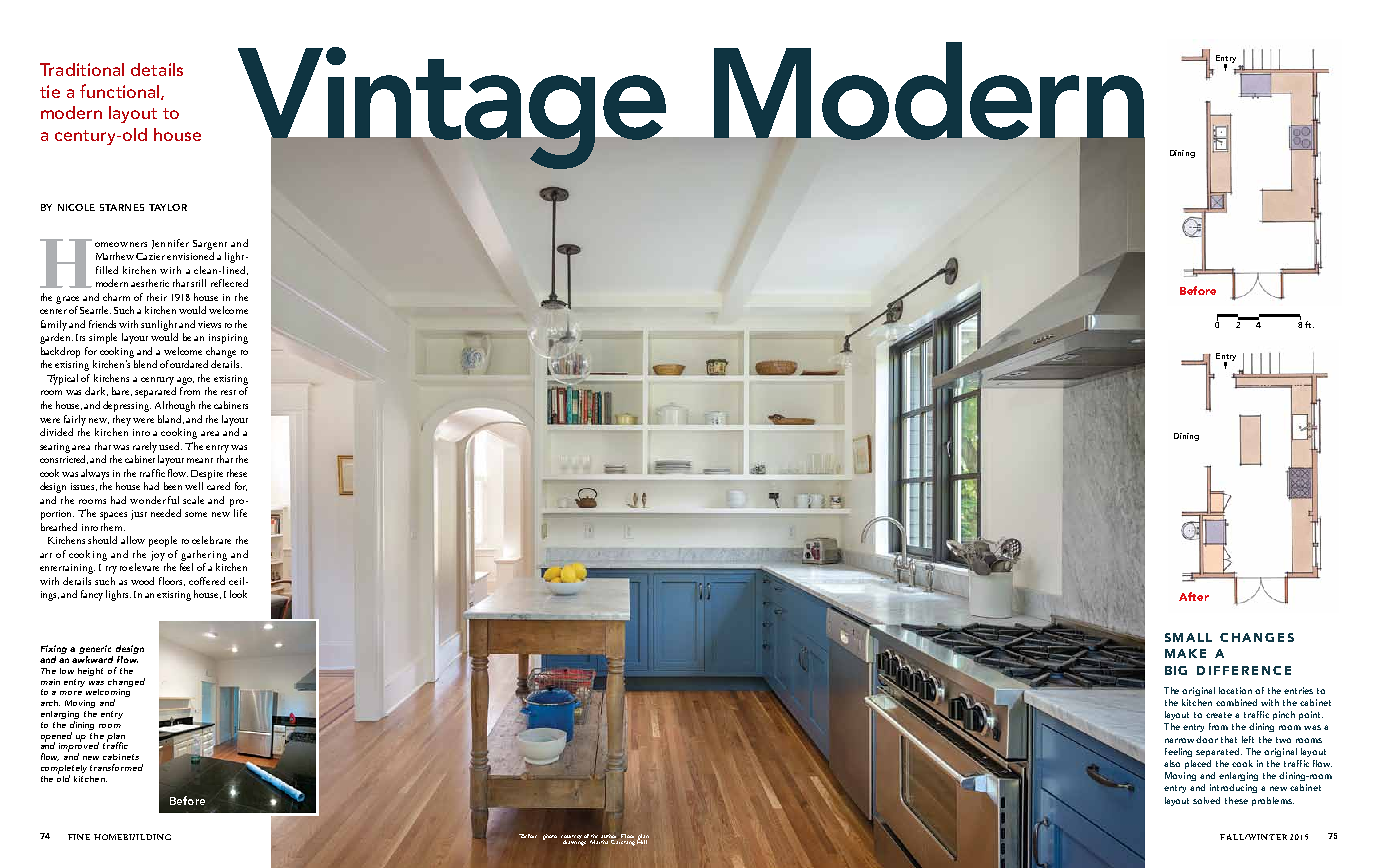  What do you see at coordinates (238, 594) in the page?
I see `look` at bounding box center [238, 594].
